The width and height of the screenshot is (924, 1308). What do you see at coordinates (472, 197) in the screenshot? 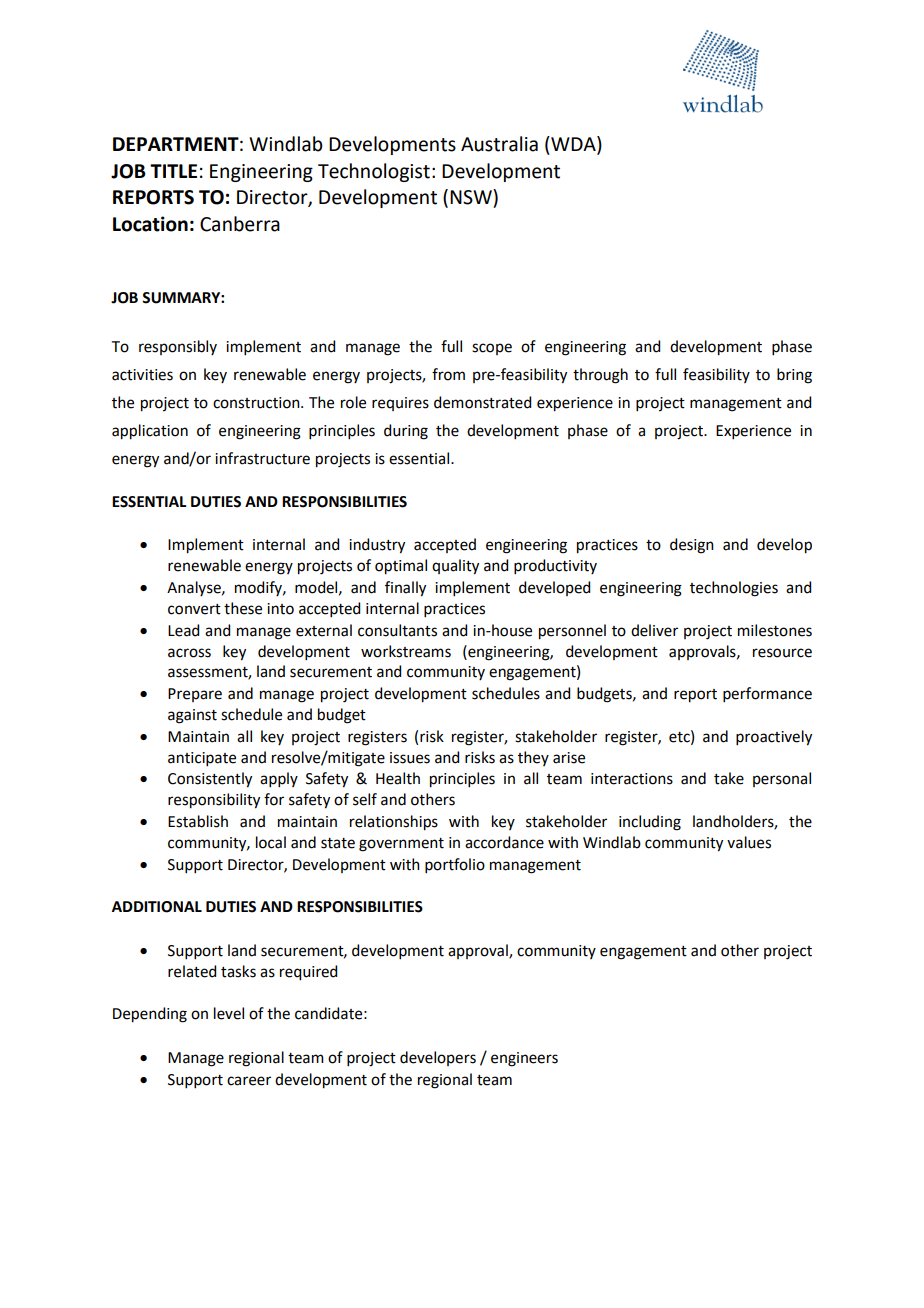
I see `NSW` at bounding box center [472, 197].
